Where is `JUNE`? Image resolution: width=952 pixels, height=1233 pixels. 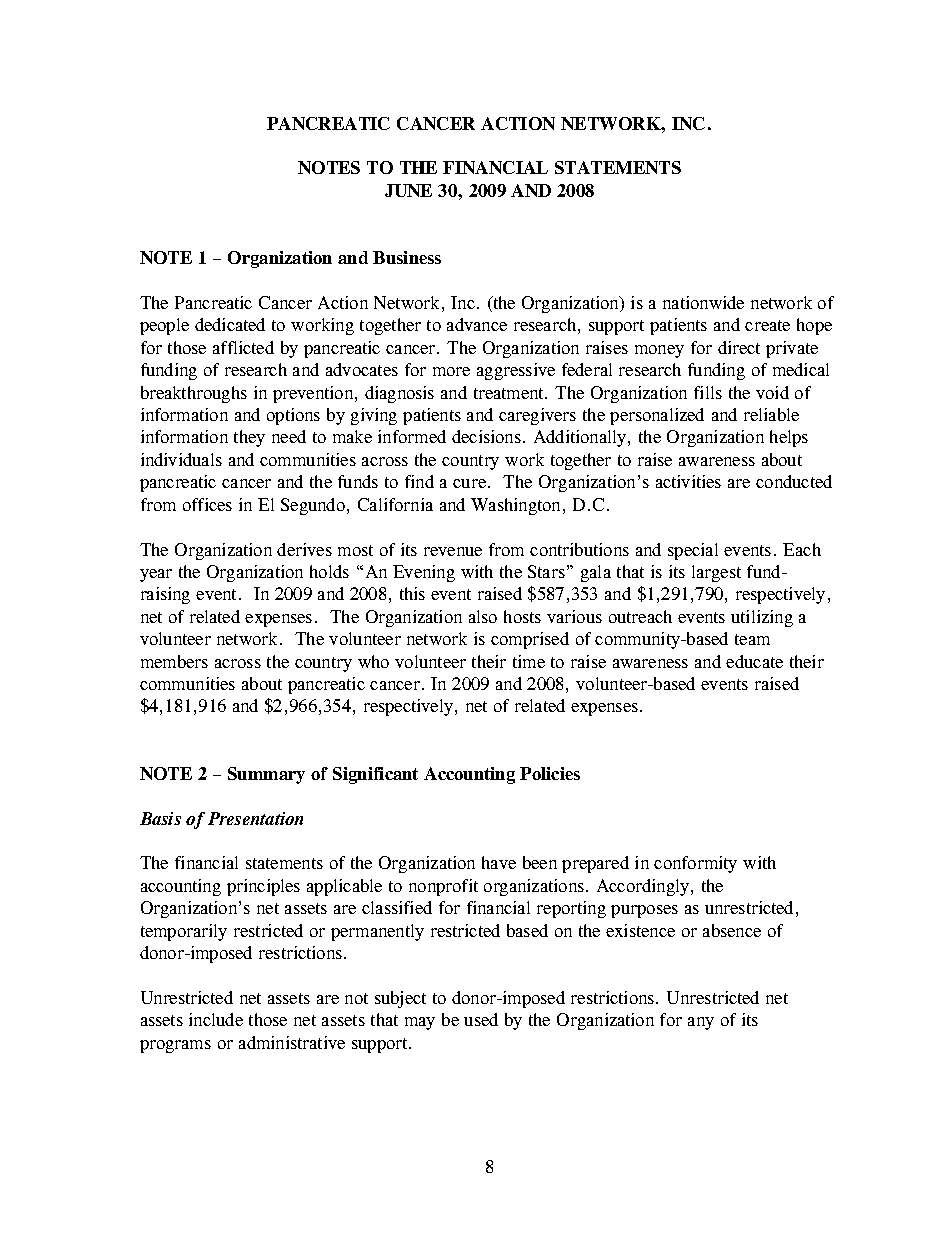
JUNE is located at coordinates (408, 190).
